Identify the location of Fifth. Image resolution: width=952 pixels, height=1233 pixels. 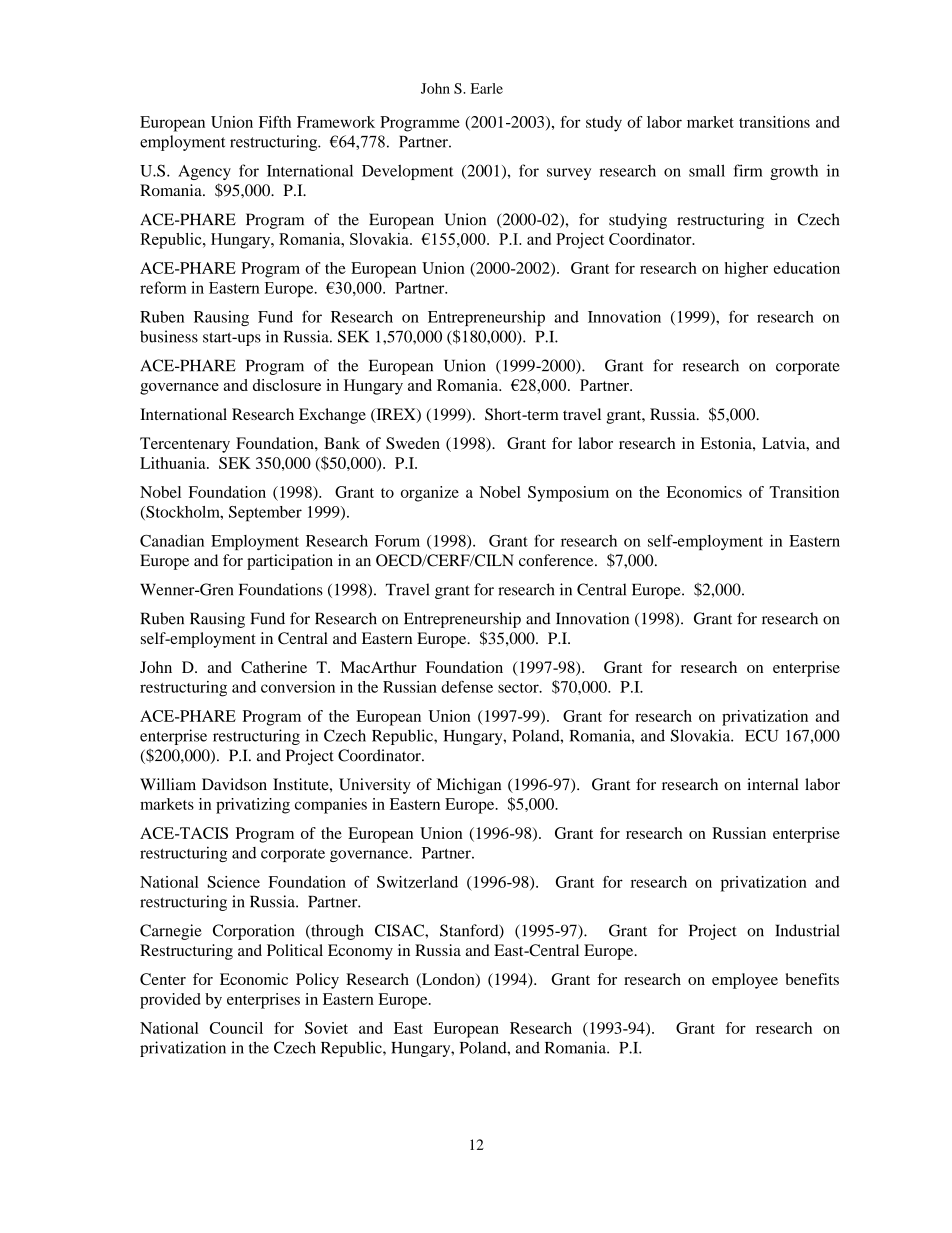
(275, 122).
